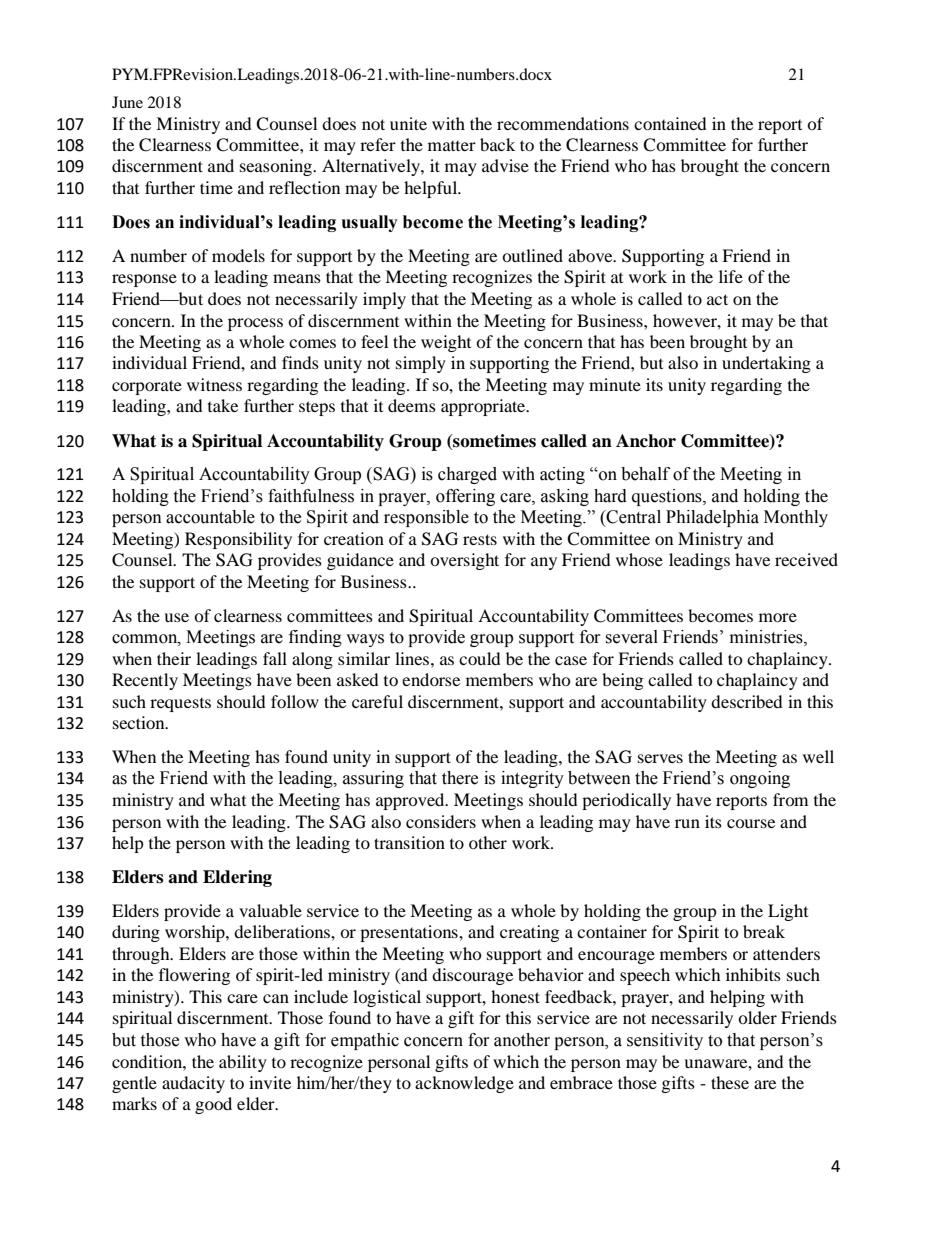 Image resolution: width=952 pixels, height=1233 pixels. What do you see at coordinates (452, 146) in the page?
I see `matter` at bounding box center [452, 146].
